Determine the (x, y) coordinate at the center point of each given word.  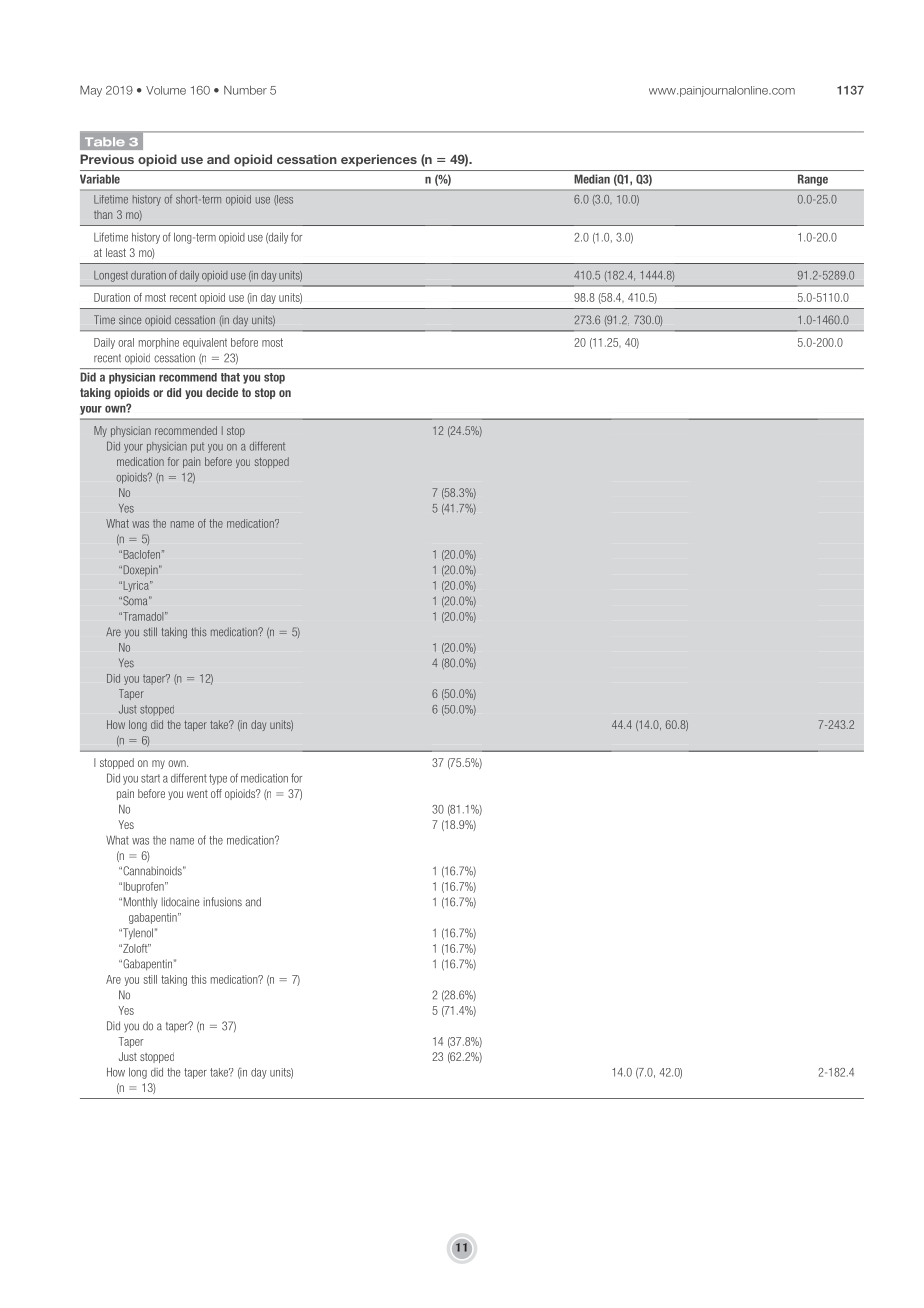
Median (592, 179)
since (130, 319)
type (218, 779)
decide (222, 392)
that (230, 377)
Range (813, 180)
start (150, 778)
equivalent (205, 343)
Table (105, 141)
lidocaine (181, 902)
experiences (379, 160)
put (197, 447)
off (216, 793)
